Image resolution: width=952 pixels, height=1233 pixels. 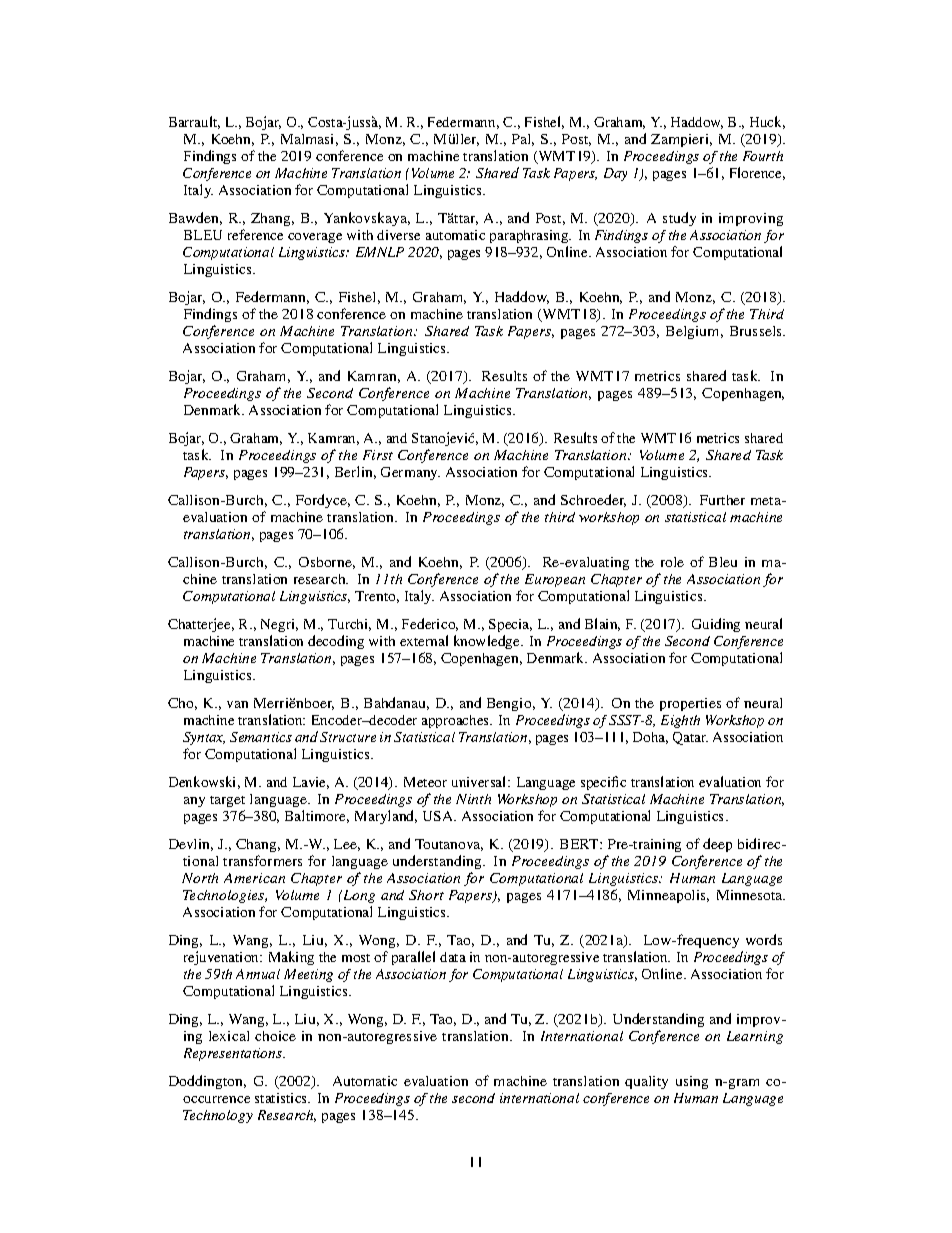 What do you see at coordinates (488, 642) in the screenshot?
I see `knowledge` at bounding box center [488, 642].
